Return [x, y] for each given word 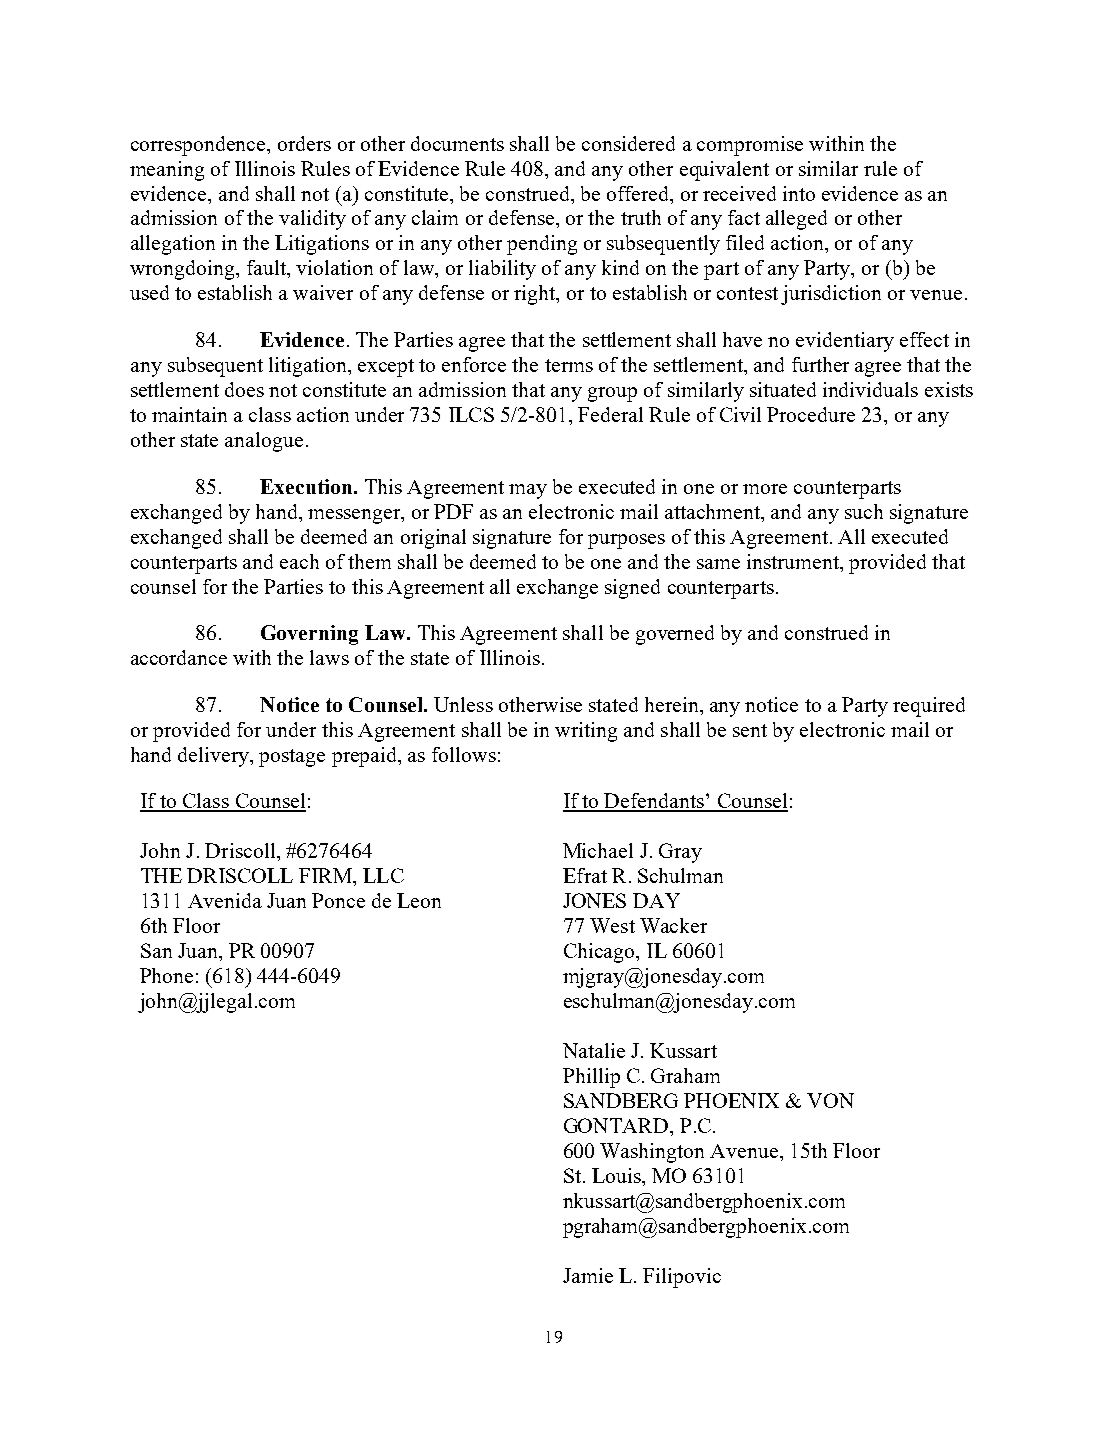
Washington [652, 1153]
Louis [617, 1175]
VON [830, 1100]
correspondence [199, 146]
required [929, 707]
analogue [264, 442]
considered [628, 143]
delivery [214, 757]
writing [586, 732]
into [799, 193]
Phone [166, 975]
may [528, 491]
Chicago [600, 953]
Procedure [811, 414]
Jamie [588, 1275]
